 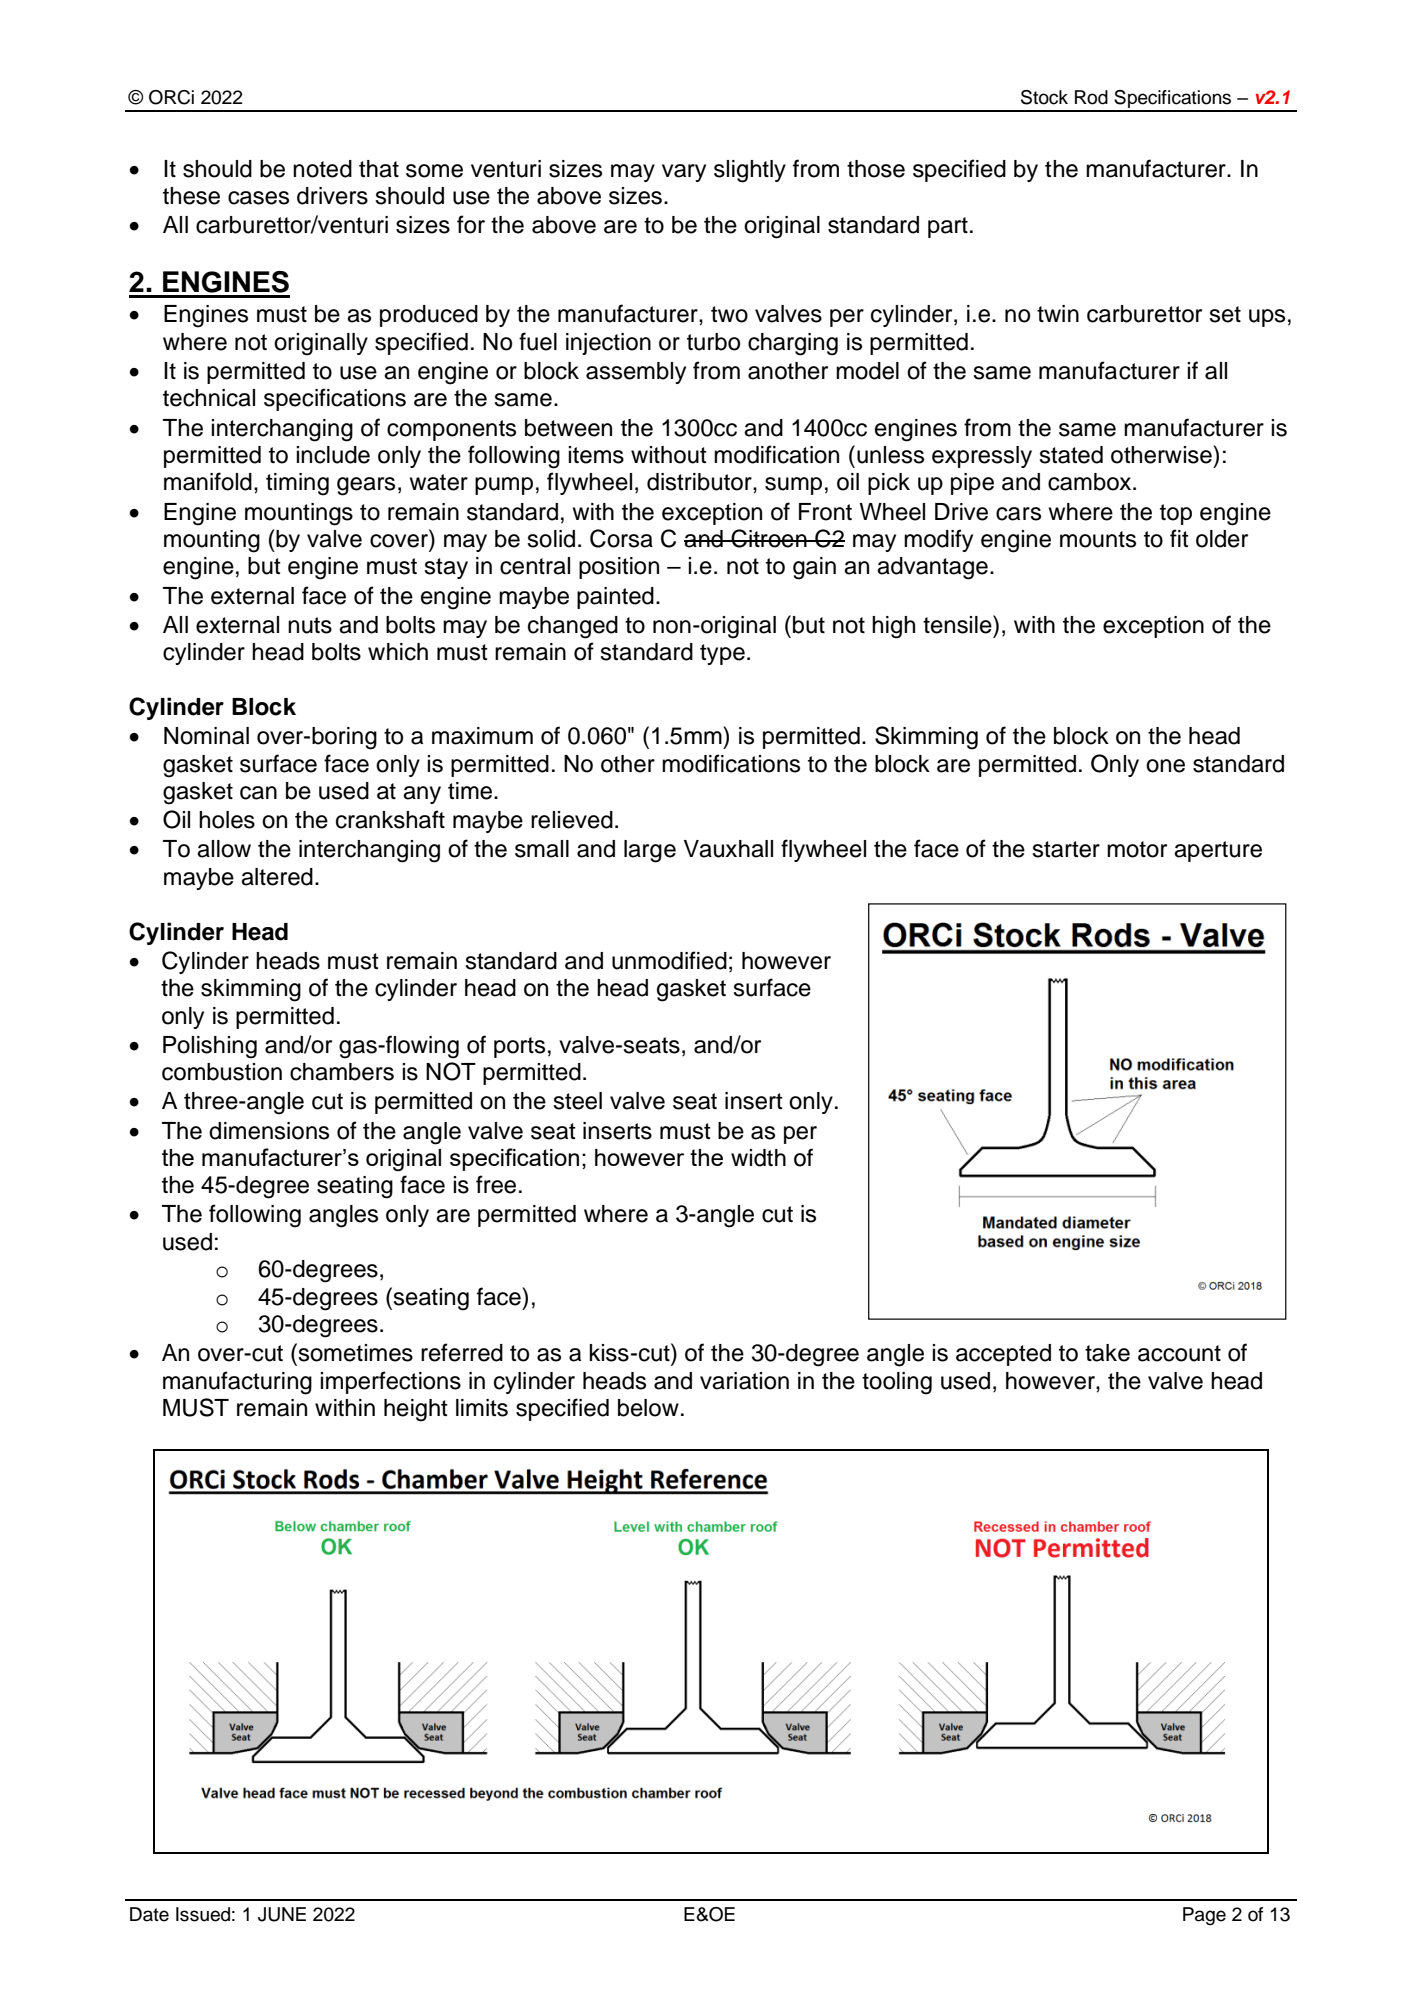 I want to click on take, so click(x=1107, y=1353).
